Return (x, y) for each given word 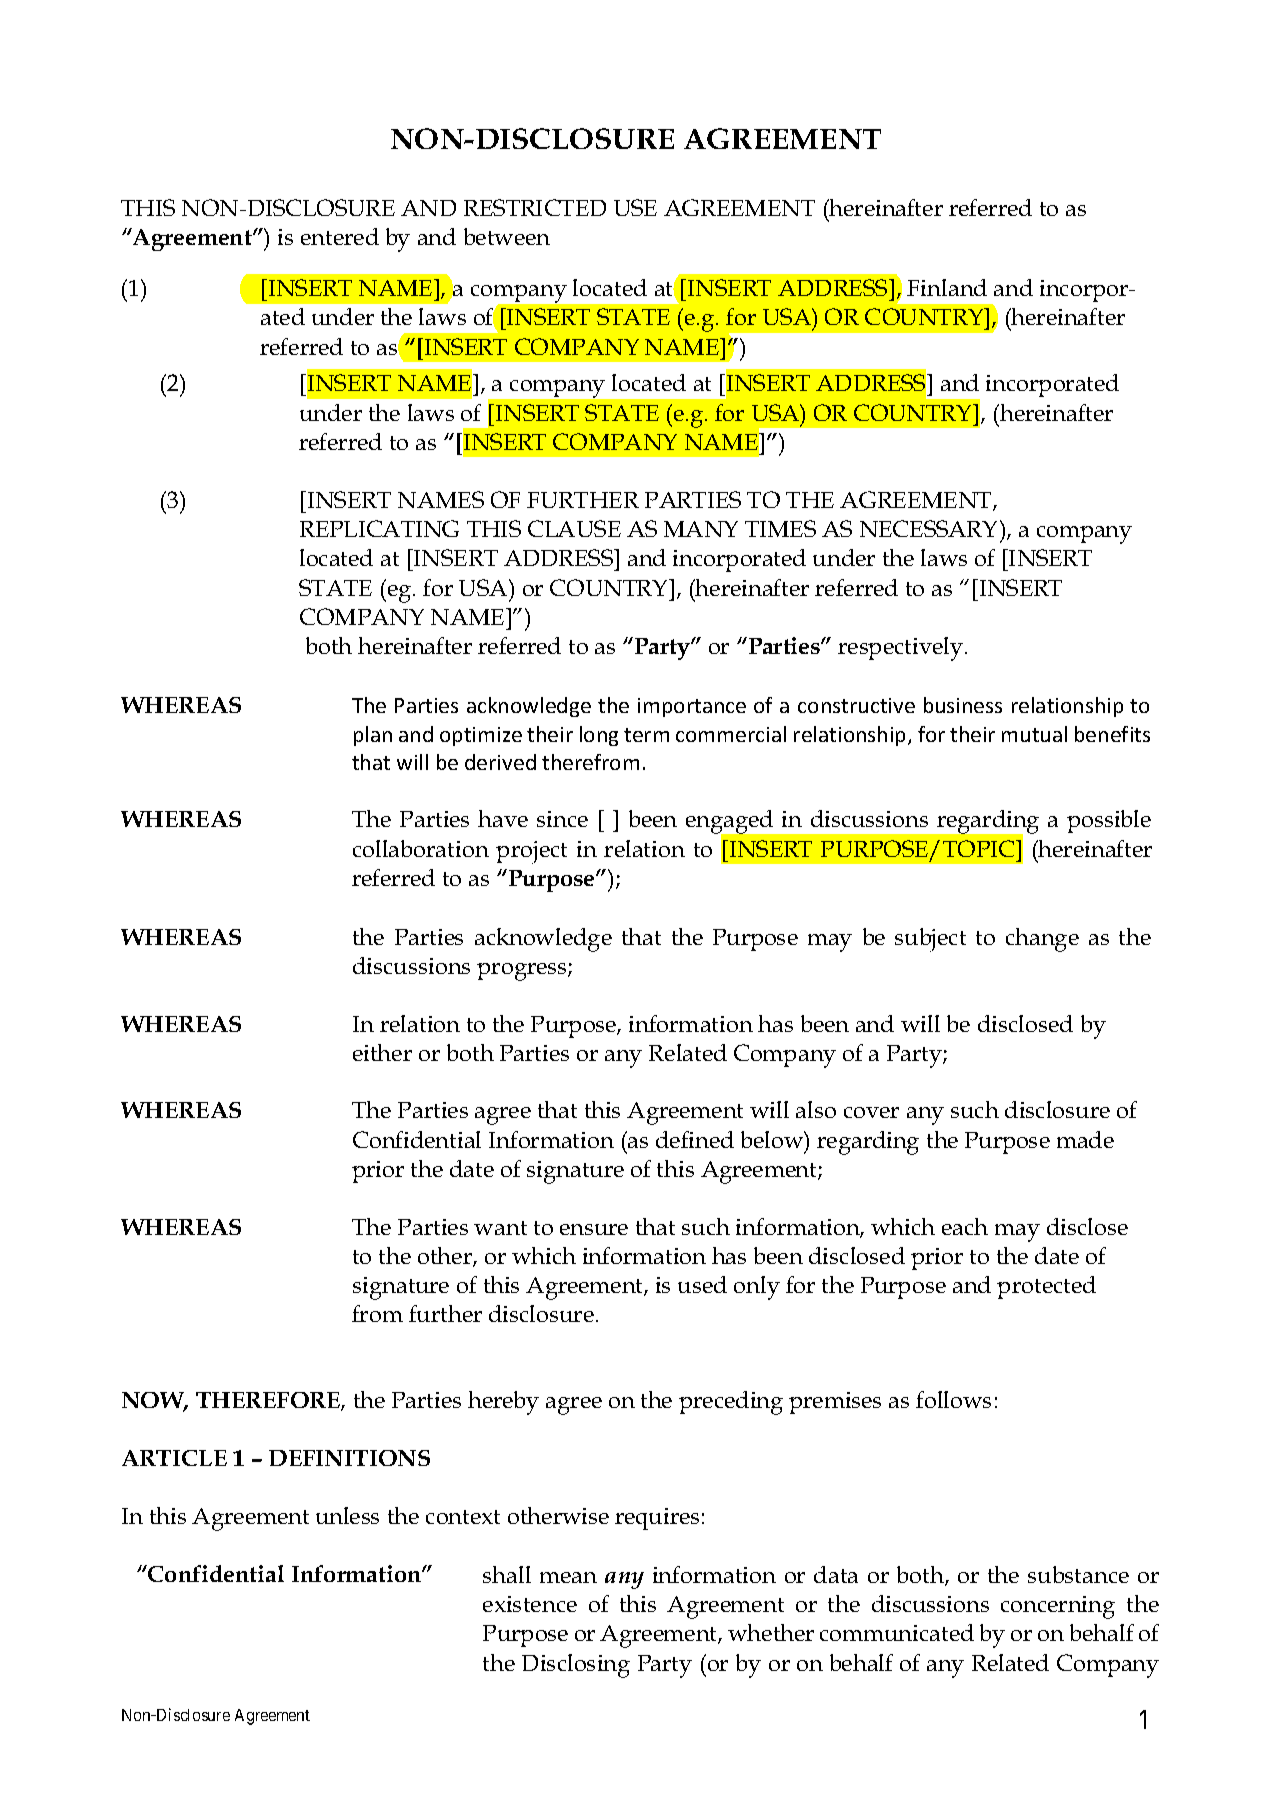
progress (523, 972)
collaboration (421, 848)
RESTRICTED (535, 207)
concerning (1058, 1607)
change (1042, 940)
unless (347, 1515)
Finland (947, 287)
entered (340, 236)
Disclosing (576, 1666)
